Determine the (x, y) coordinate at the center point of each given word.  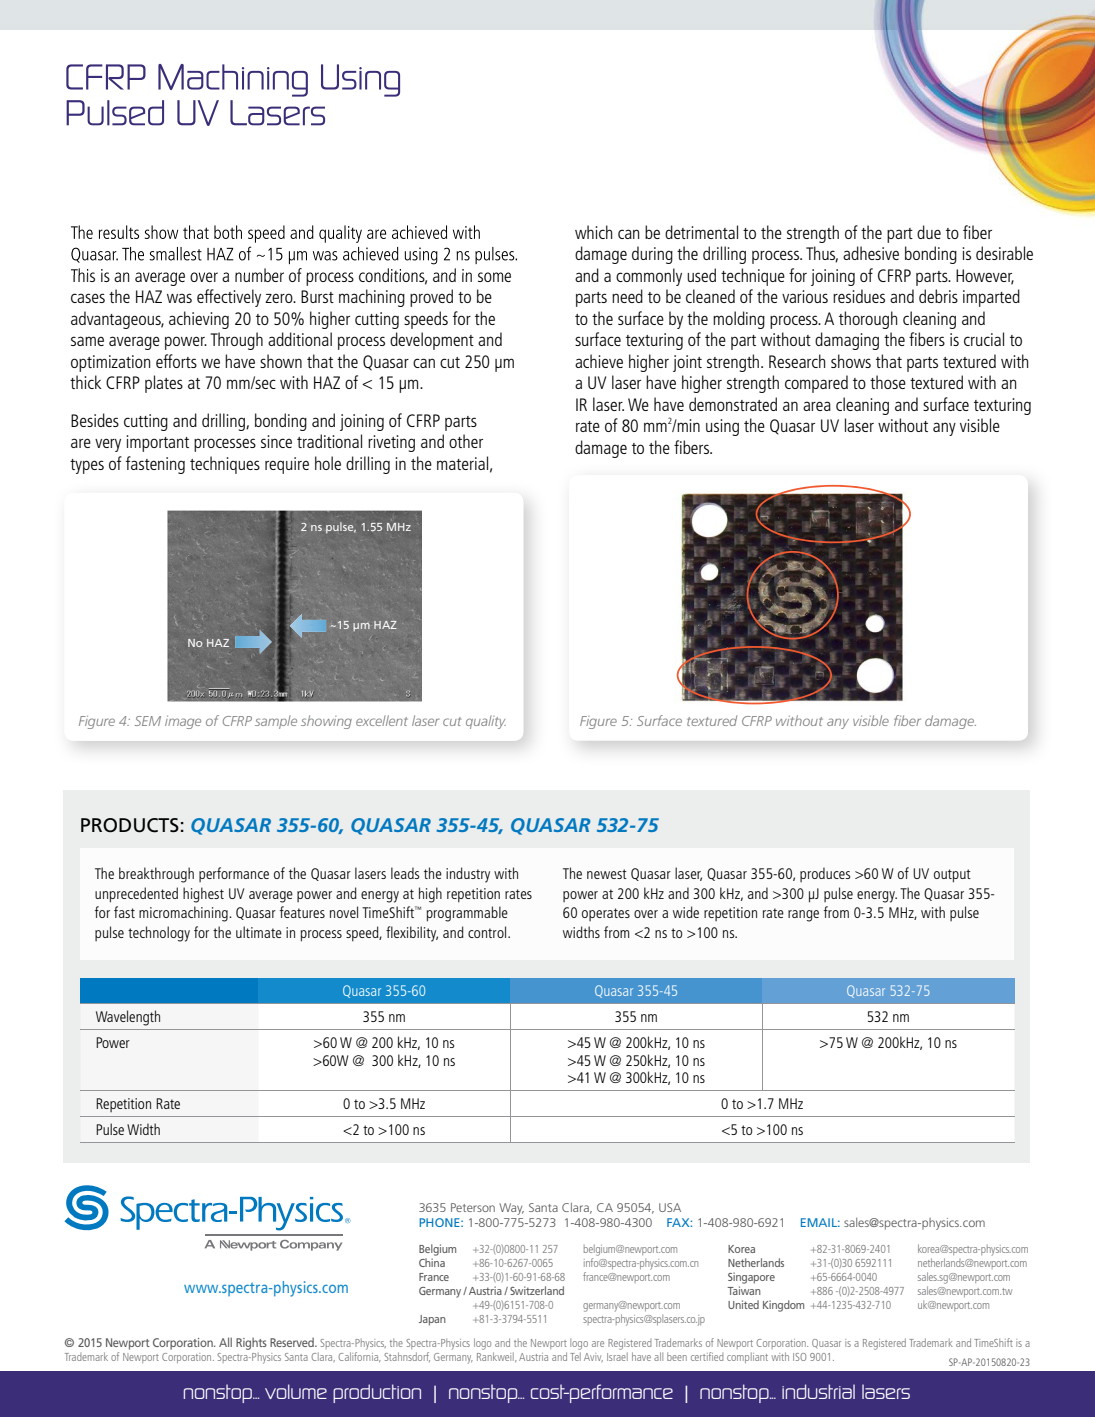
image (183, 722)
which (593, 232)
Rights (251, 1344)
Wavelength (128, 1018)
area (817, 406)
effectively (229, 298)
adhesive (871, 253)
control (488, 932)
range (803, 916)
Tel (575, 1355)
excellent (382, 720)
